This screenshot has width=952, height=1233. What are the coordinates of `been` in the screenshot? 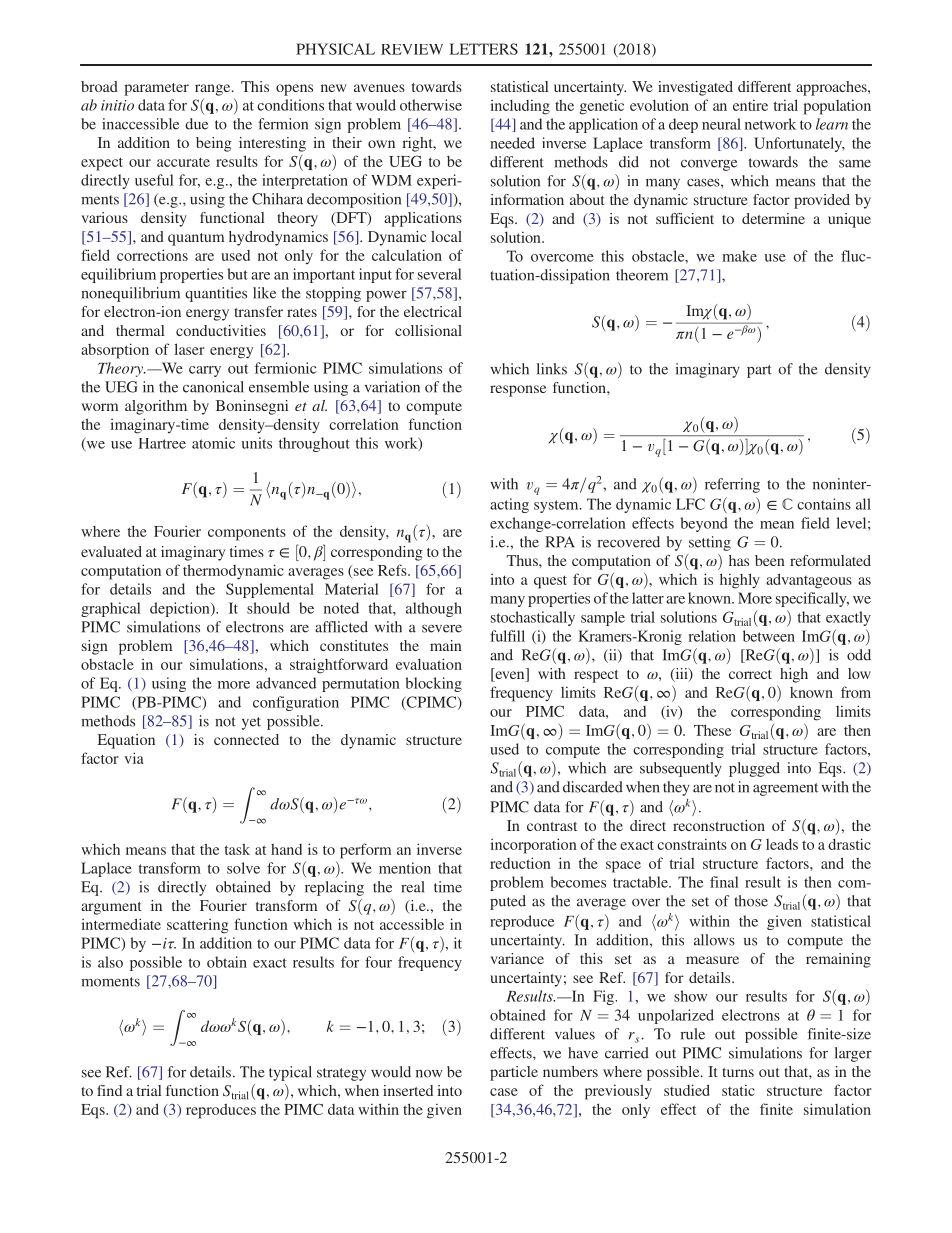 It's located at (770, 560).
